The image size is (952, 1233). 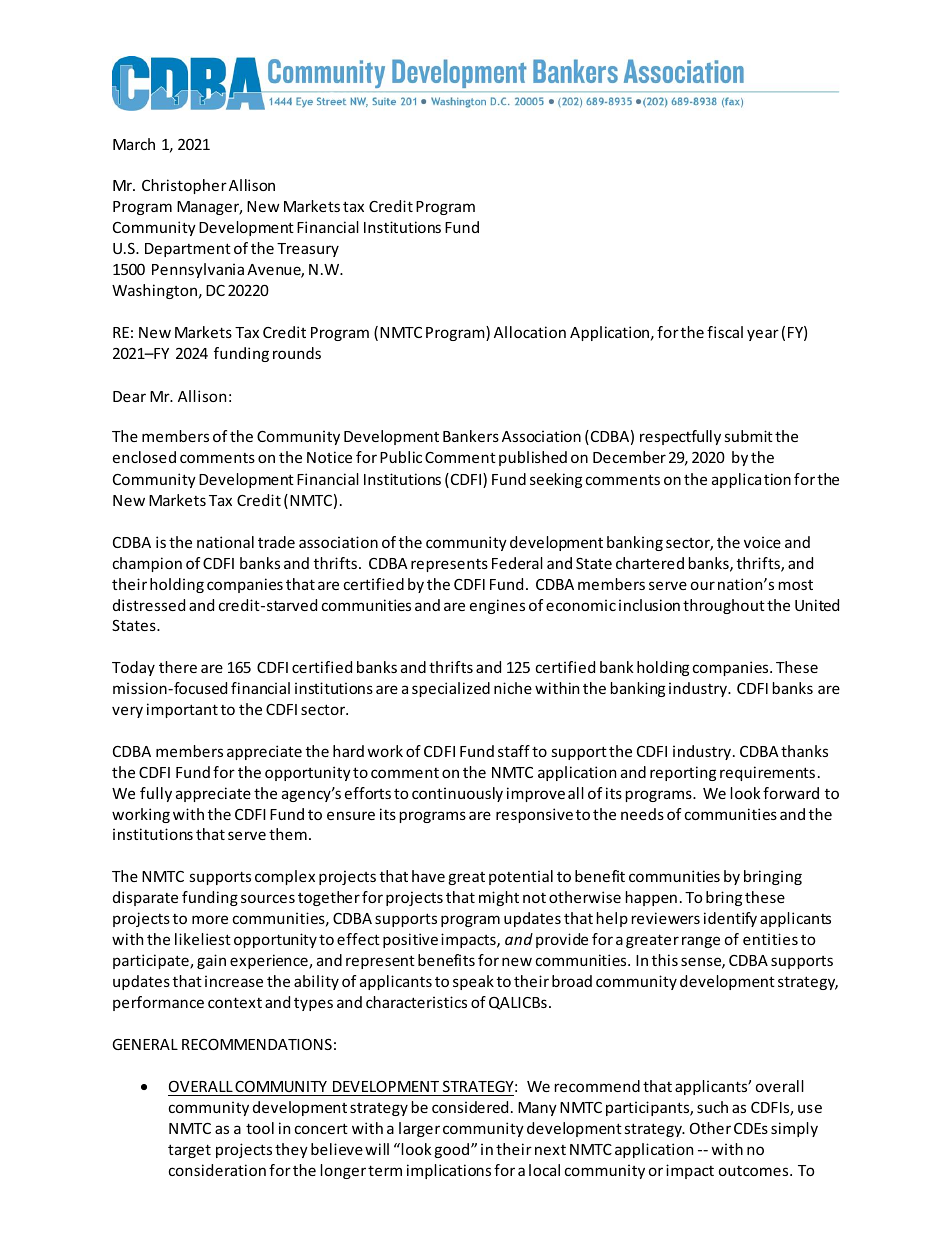 I want to click on Treasury, so click(x=308, y=250).
